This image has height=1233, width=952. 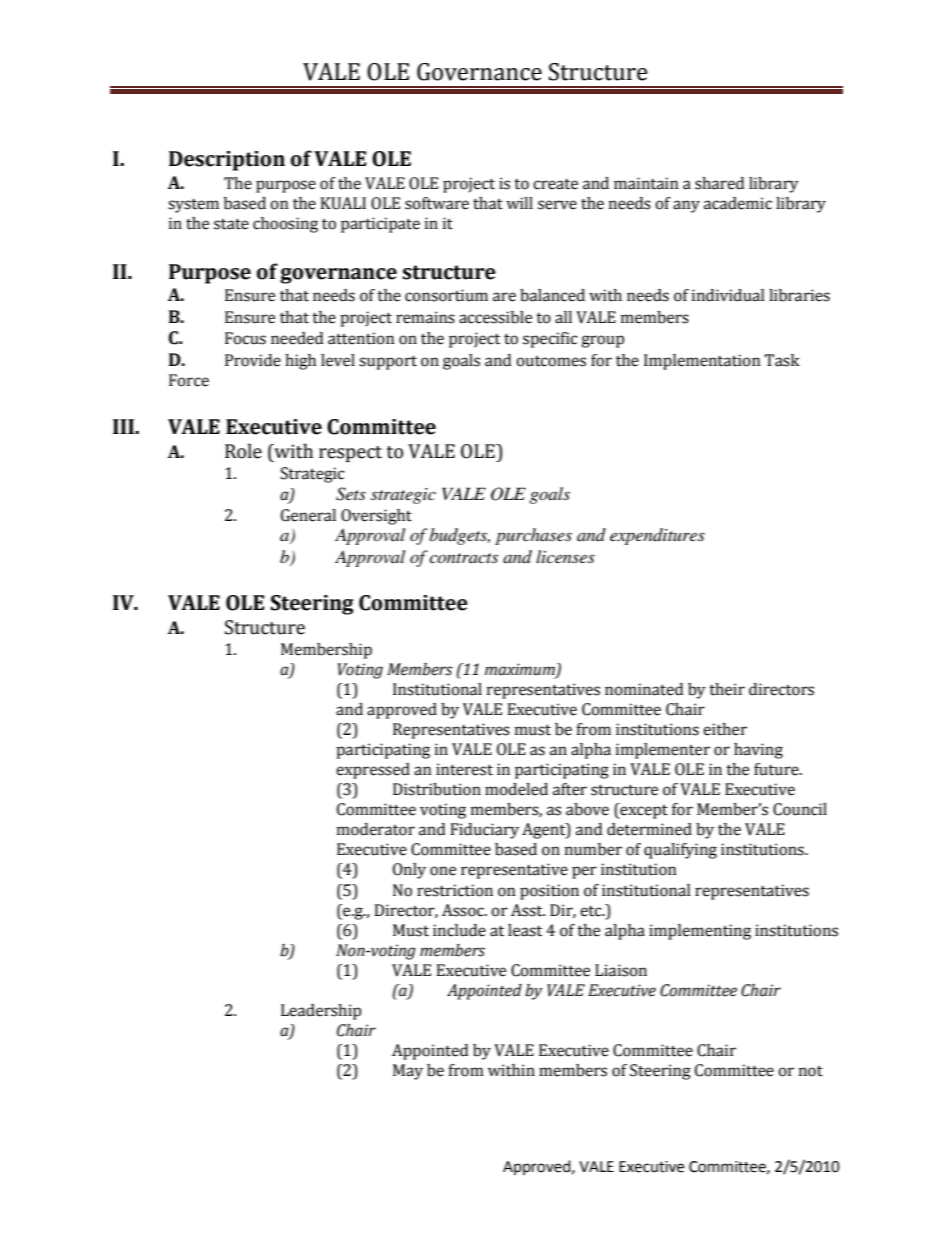 I want to click on expenditures, so click(x=657, y=536).
